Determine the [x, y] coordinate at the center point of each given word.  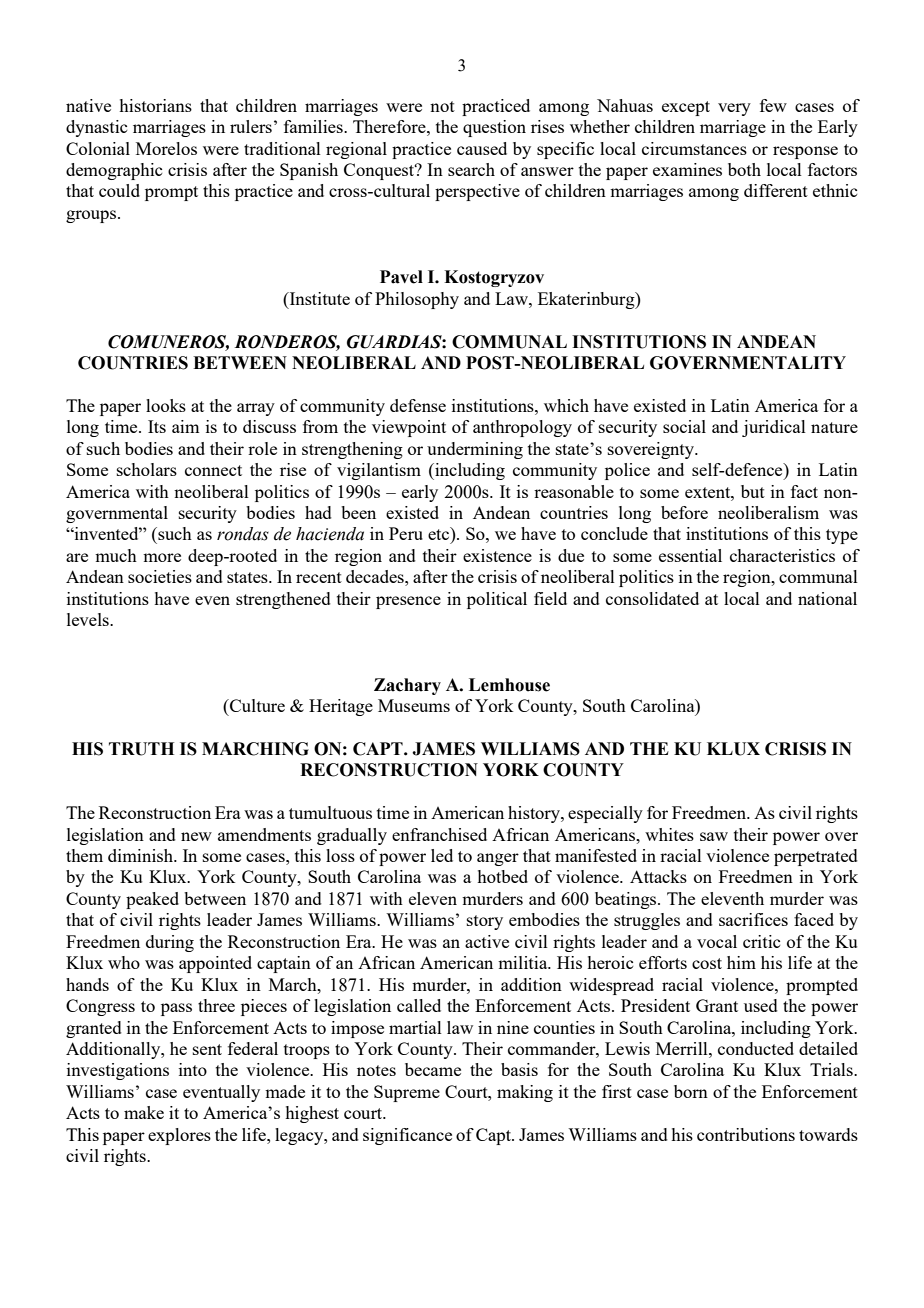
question [494, 128]
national [827, 598]
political [497, 600]
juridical [774, 428]
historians [155, 105]
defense [418, 405]
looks [166, 405]
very [734, 109]
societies [160, 576]
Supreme [407, 1093]
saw [714, 836]
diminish [142, 855]
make [144, 1112]
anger [498, 859]
